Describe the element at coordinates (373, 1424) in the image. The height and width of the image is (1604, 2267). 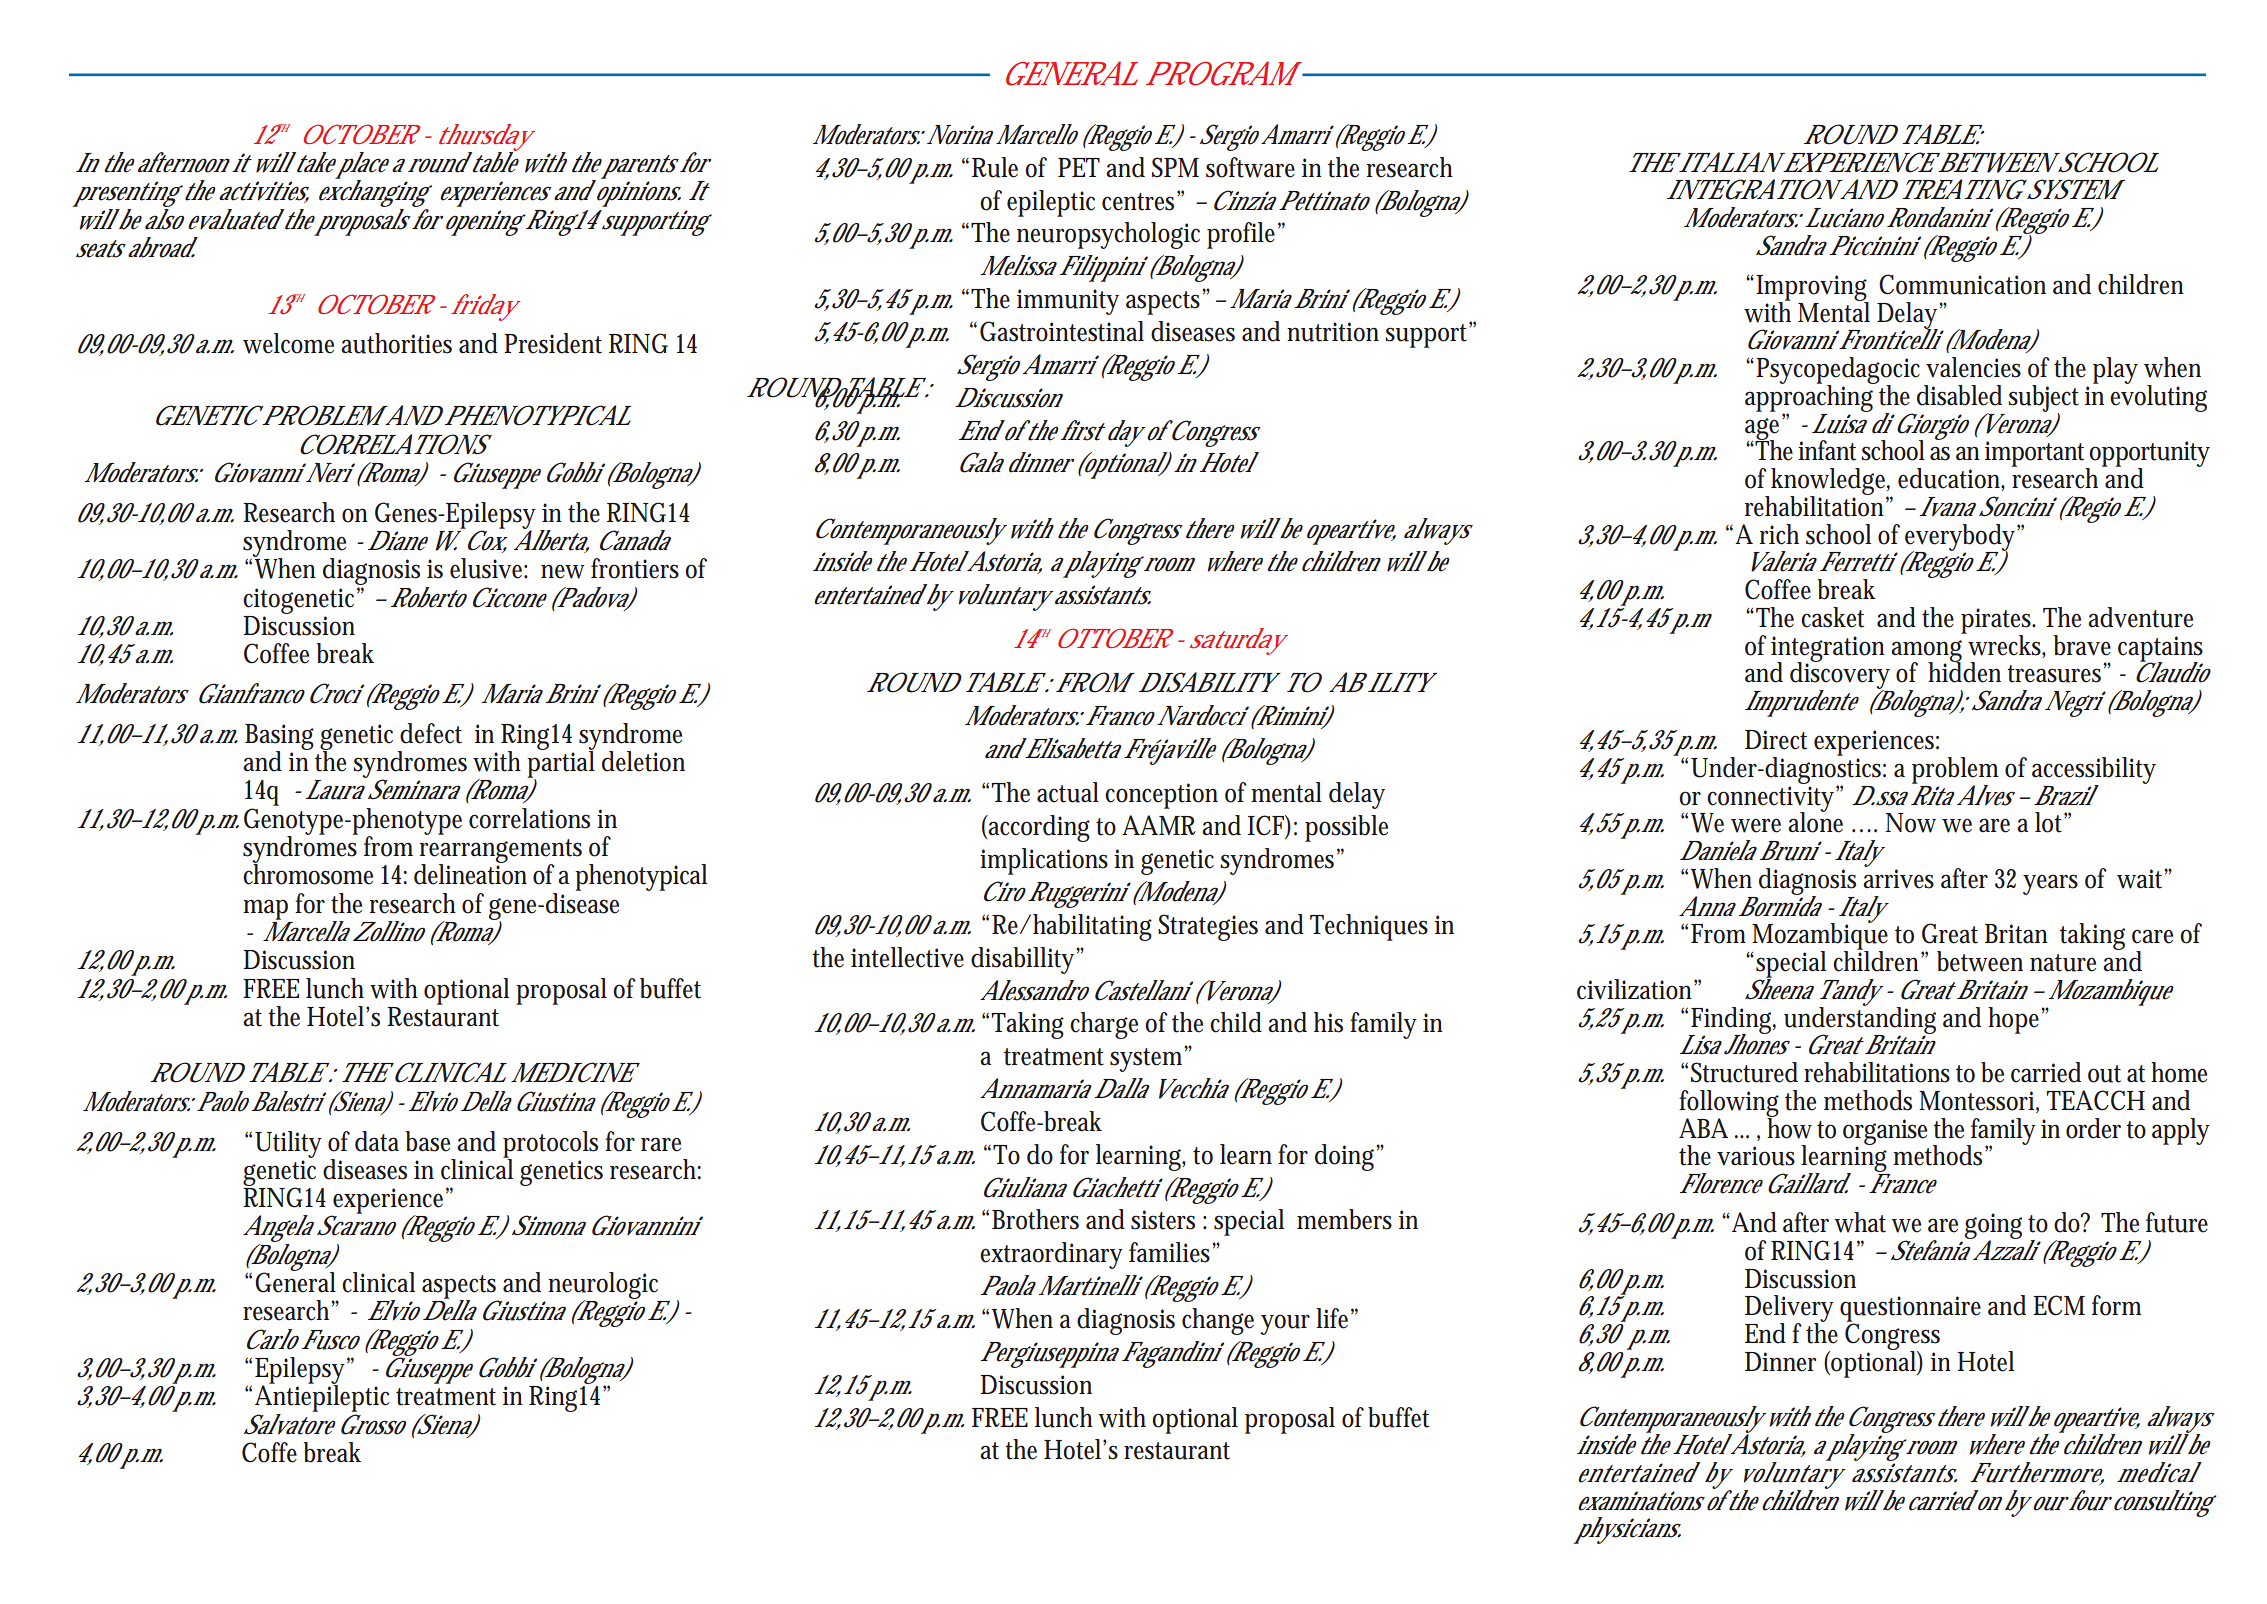
I see `Grosso` at that location.
